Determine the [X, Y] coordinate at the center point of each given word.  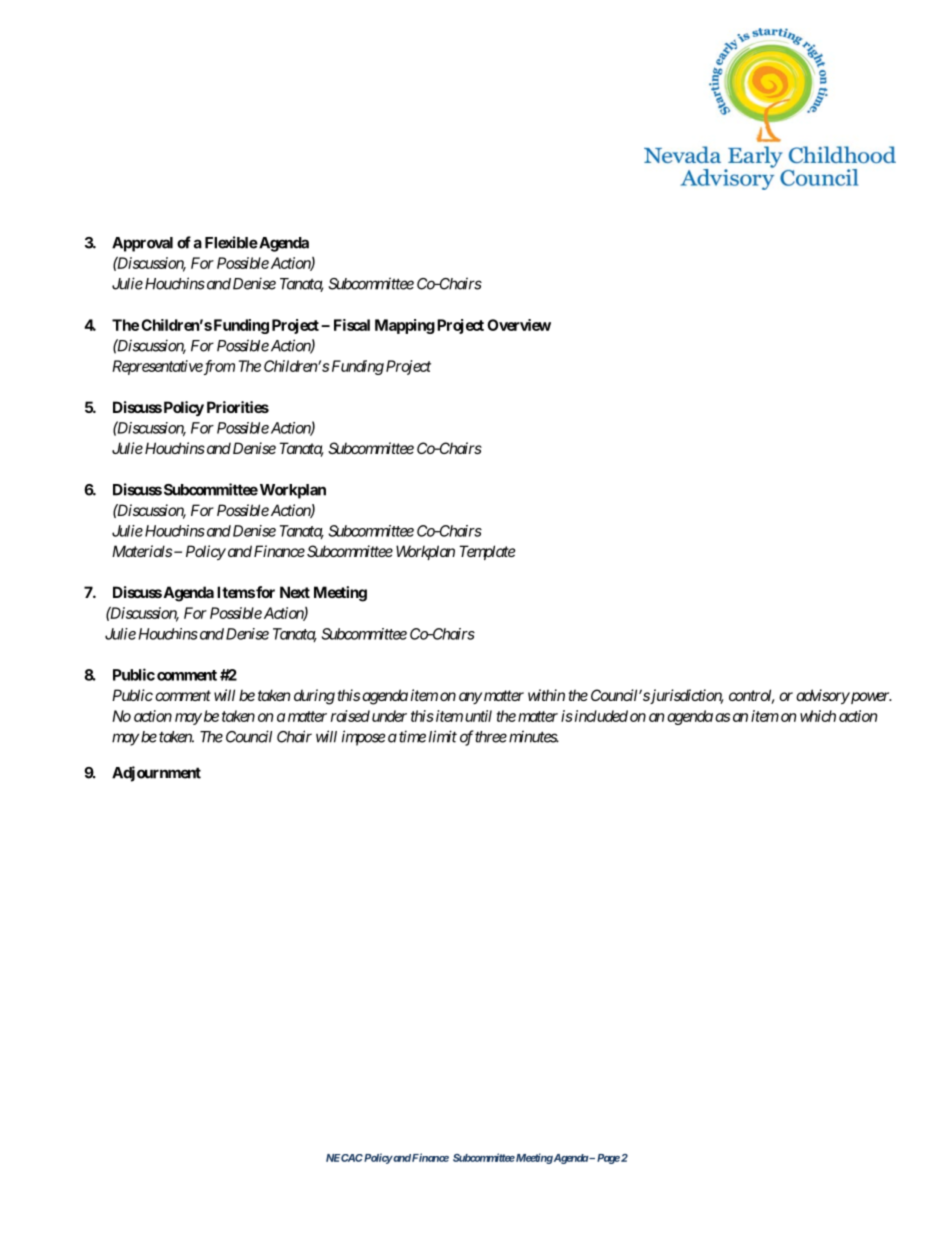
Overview [519, 325]
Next [295, 592]
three [491, 737]
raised [350, 716]
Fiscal [352, 325]
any [470, 698]
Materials [142, 551]
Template [487, 552]
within [546, 695]
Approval [142, 244]
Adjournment [156, 774]
